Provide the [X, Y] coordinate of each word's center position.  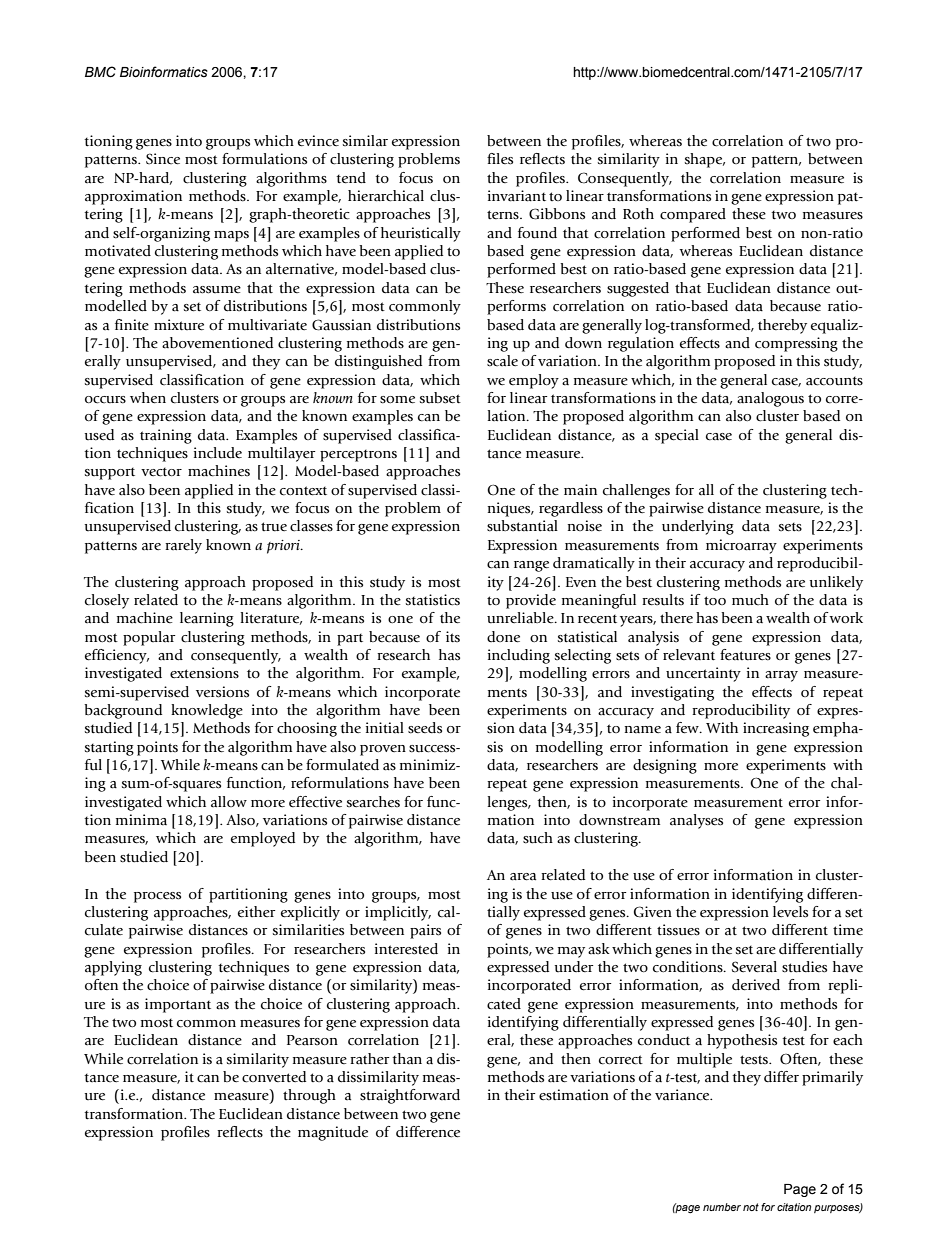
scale [502, 361]
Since [163, 159]
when [148, 398]
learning [207, 619]
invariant [517, 196]
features [745, 655]
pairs [425, 931]
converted [274, 1077]
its [453, 636]
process [157, 897]
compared [693, 215]
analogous [770, 399]
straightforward [410, 1096]
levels [790, 912]
